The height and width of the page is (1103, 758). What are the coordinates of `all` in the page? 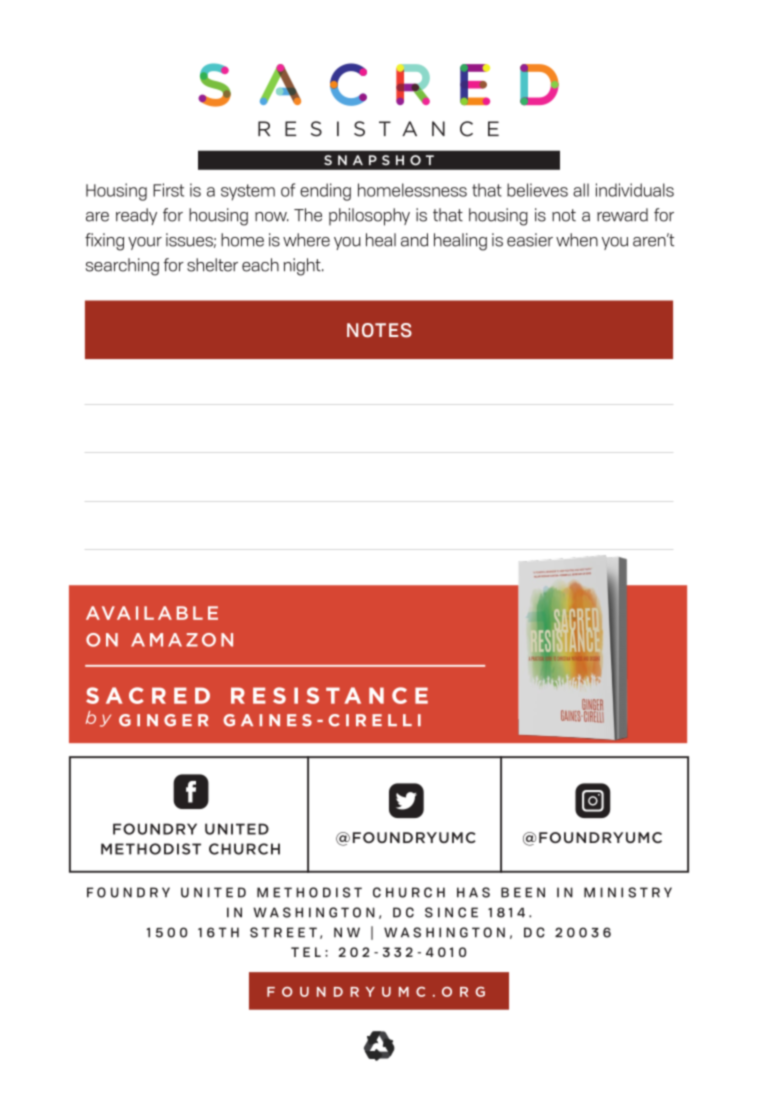 It's located at (581, 190).
